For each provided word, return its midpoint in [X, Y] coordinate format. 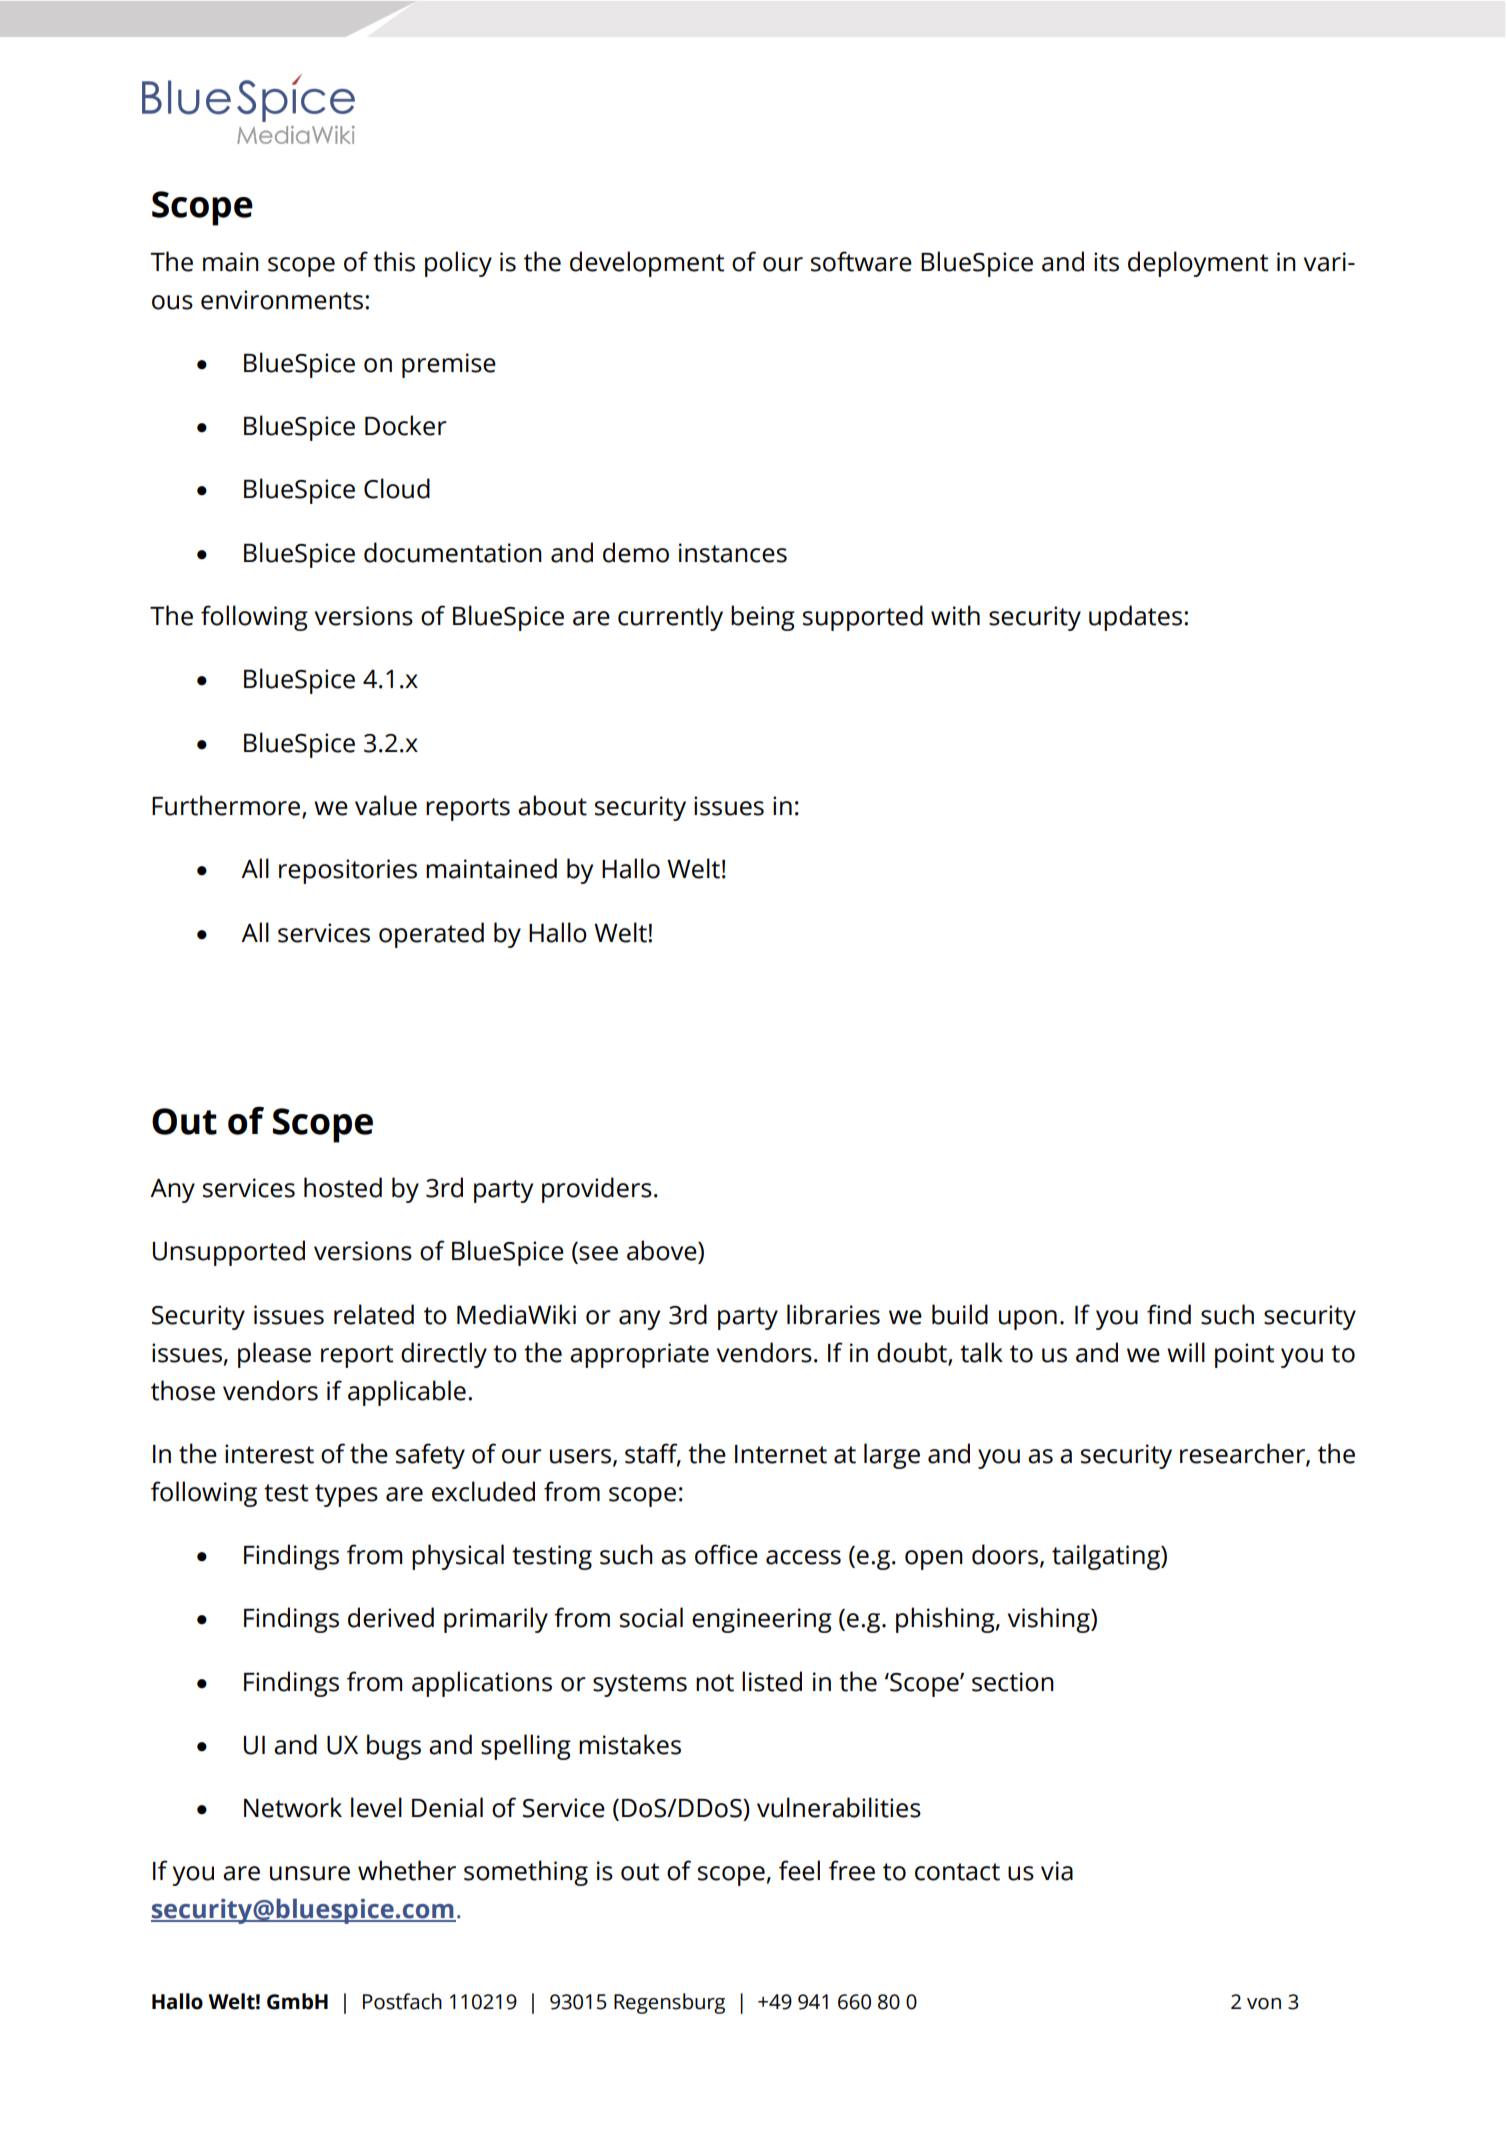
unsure [310, 1873]
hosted [343, 1187]
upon [1028, 1320]
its [1106, 262]
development [647, 264]
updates [1135, 618]
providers [597, 1190]
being [763, 618]
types [346, 1495]
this [394, 261]
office [726, 1554]
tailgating [1107, 1557]
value [386, 805]
